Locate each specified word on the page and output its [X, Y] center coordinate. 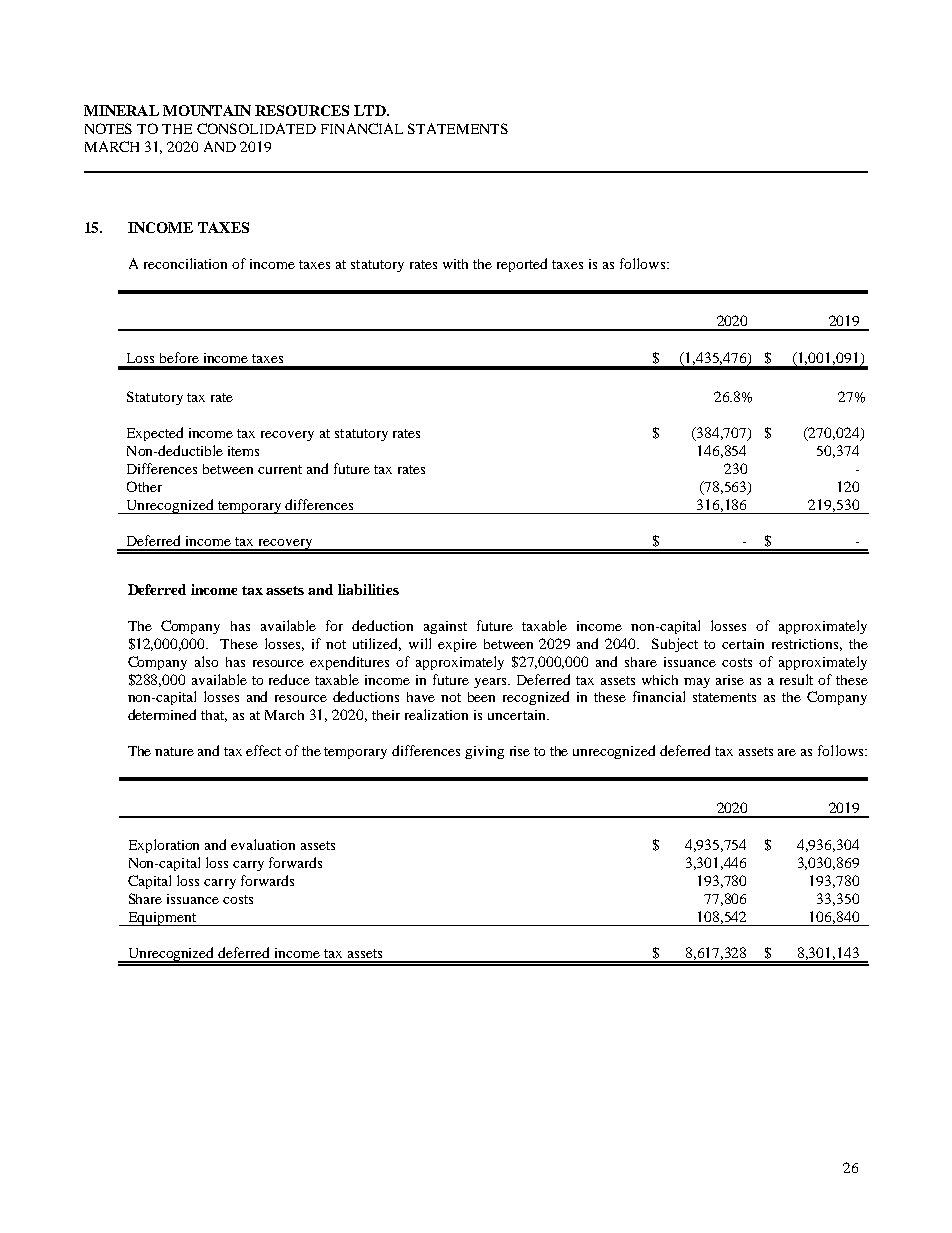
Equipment [161, 919]
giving [484, 752]
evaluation [263, 844]
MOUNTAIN [207, 110]
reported [522, 265]
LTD [371, 110]
